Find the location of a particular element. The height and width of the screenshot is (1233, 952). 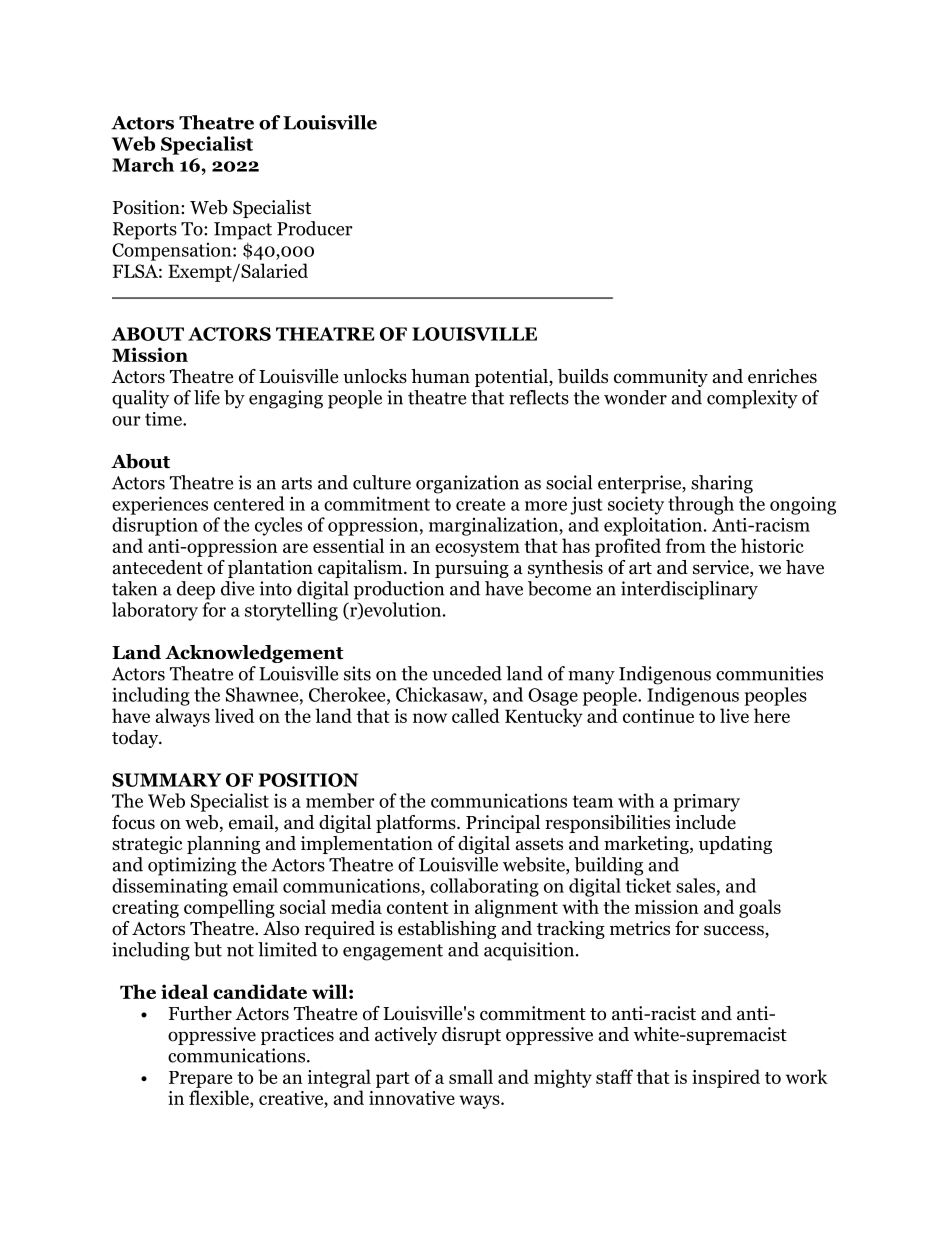

complexity is located at coordinates (752, 399).
